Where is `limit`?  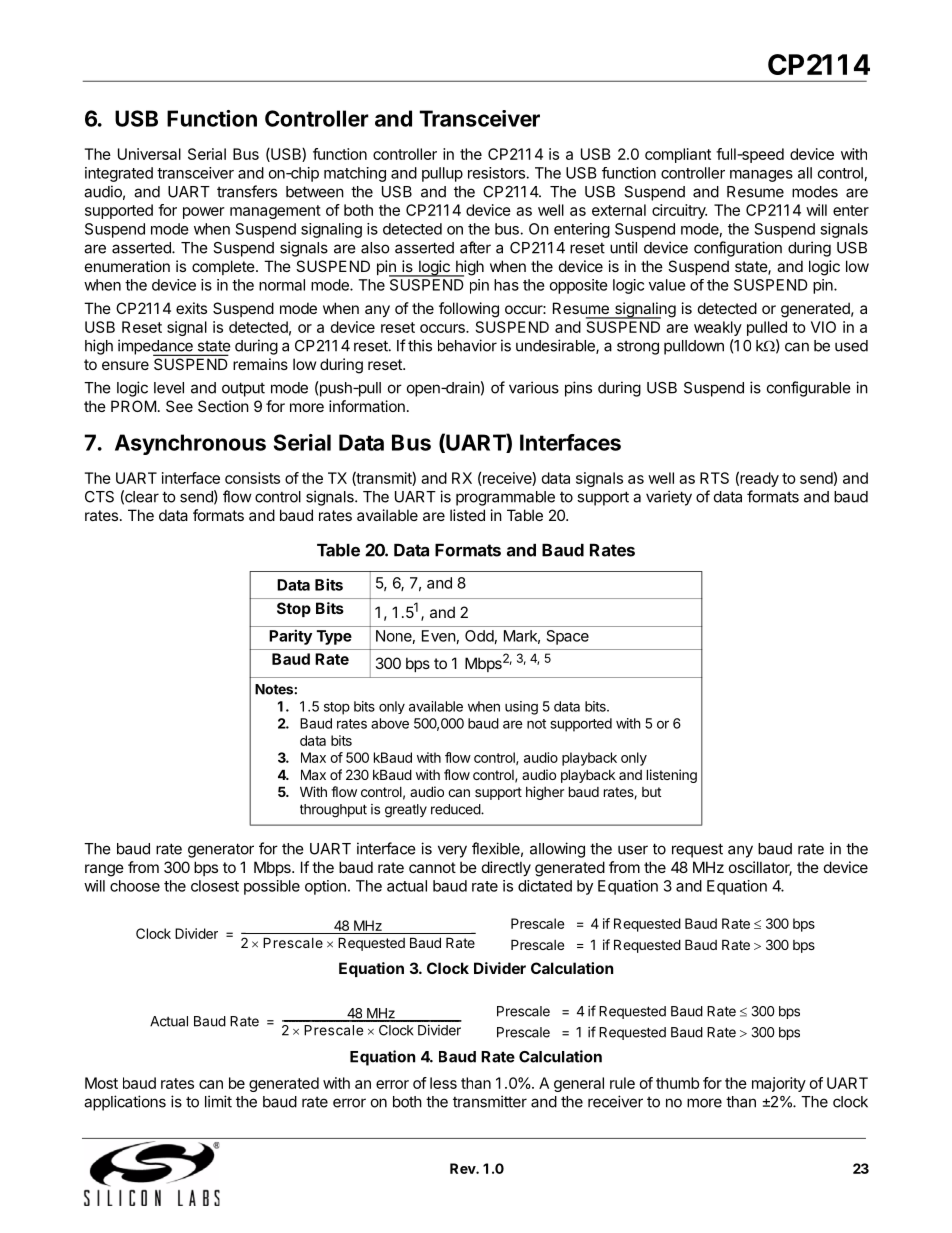
limit is located at coordinates (218, 1101).
